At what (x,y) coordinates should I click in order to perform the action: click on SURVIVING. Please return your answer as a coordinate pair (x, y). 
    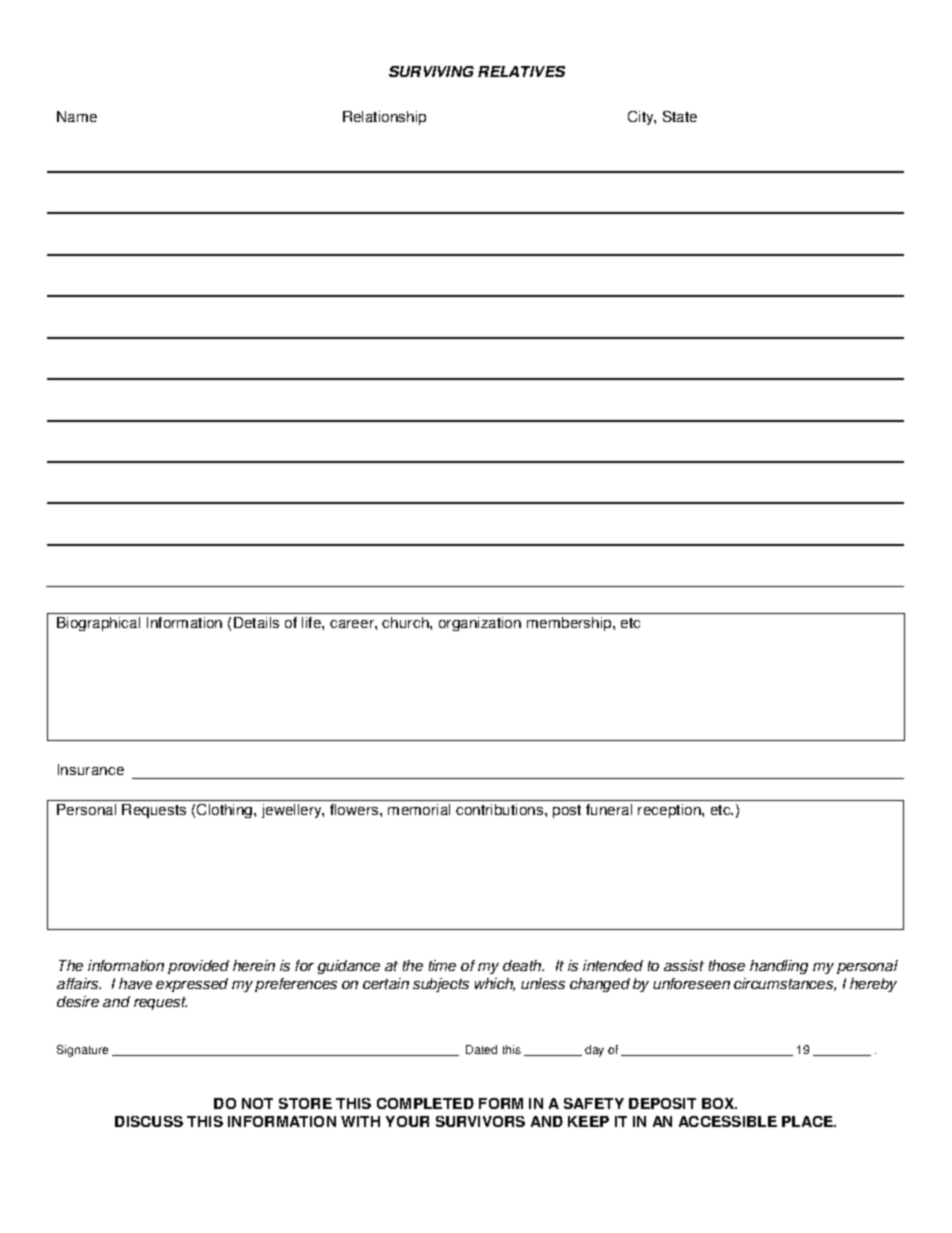
    Looking at the image, I should click on (431, 71).
